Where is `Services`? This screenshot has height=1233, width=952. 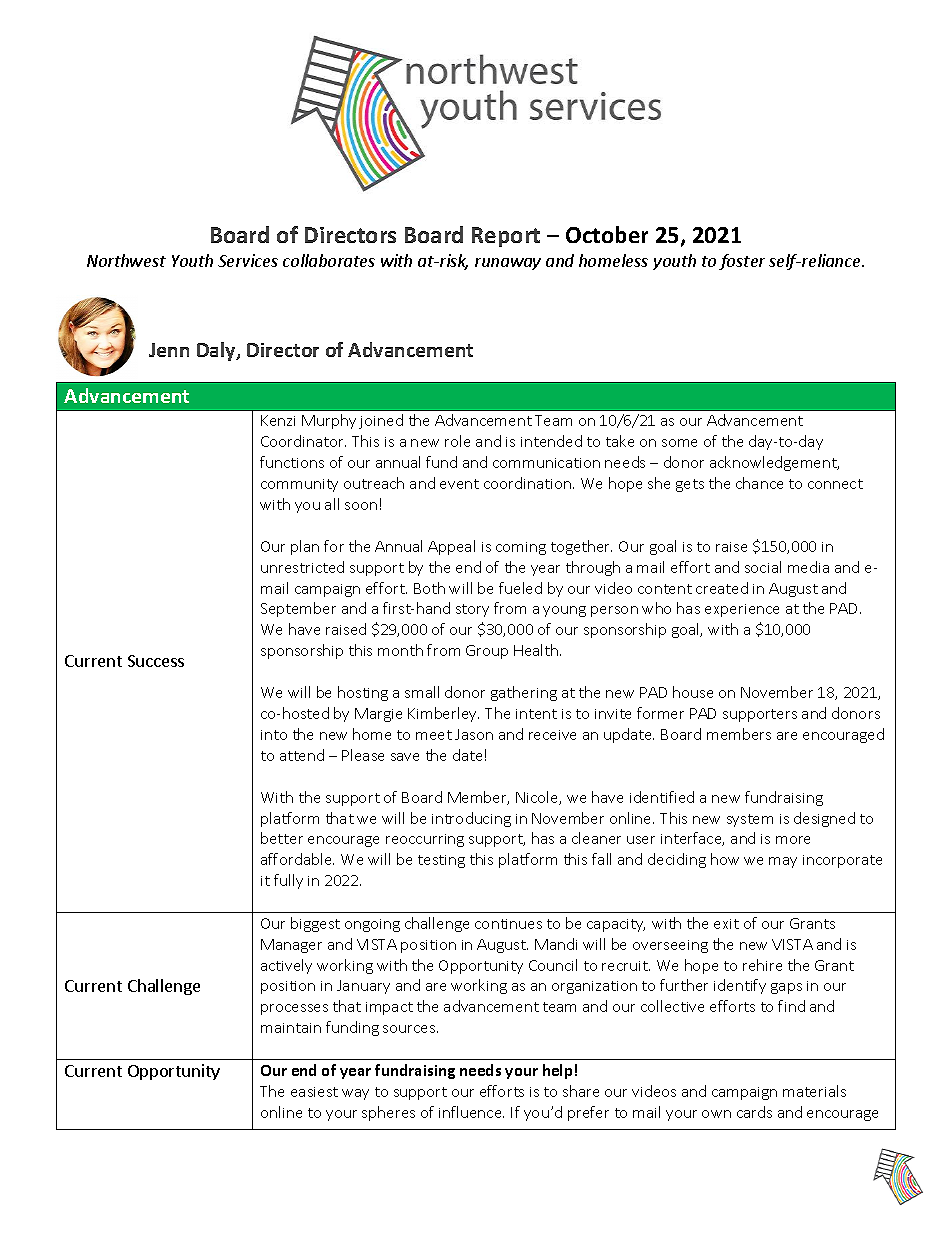
Services is located at coordinates (248, 260).
